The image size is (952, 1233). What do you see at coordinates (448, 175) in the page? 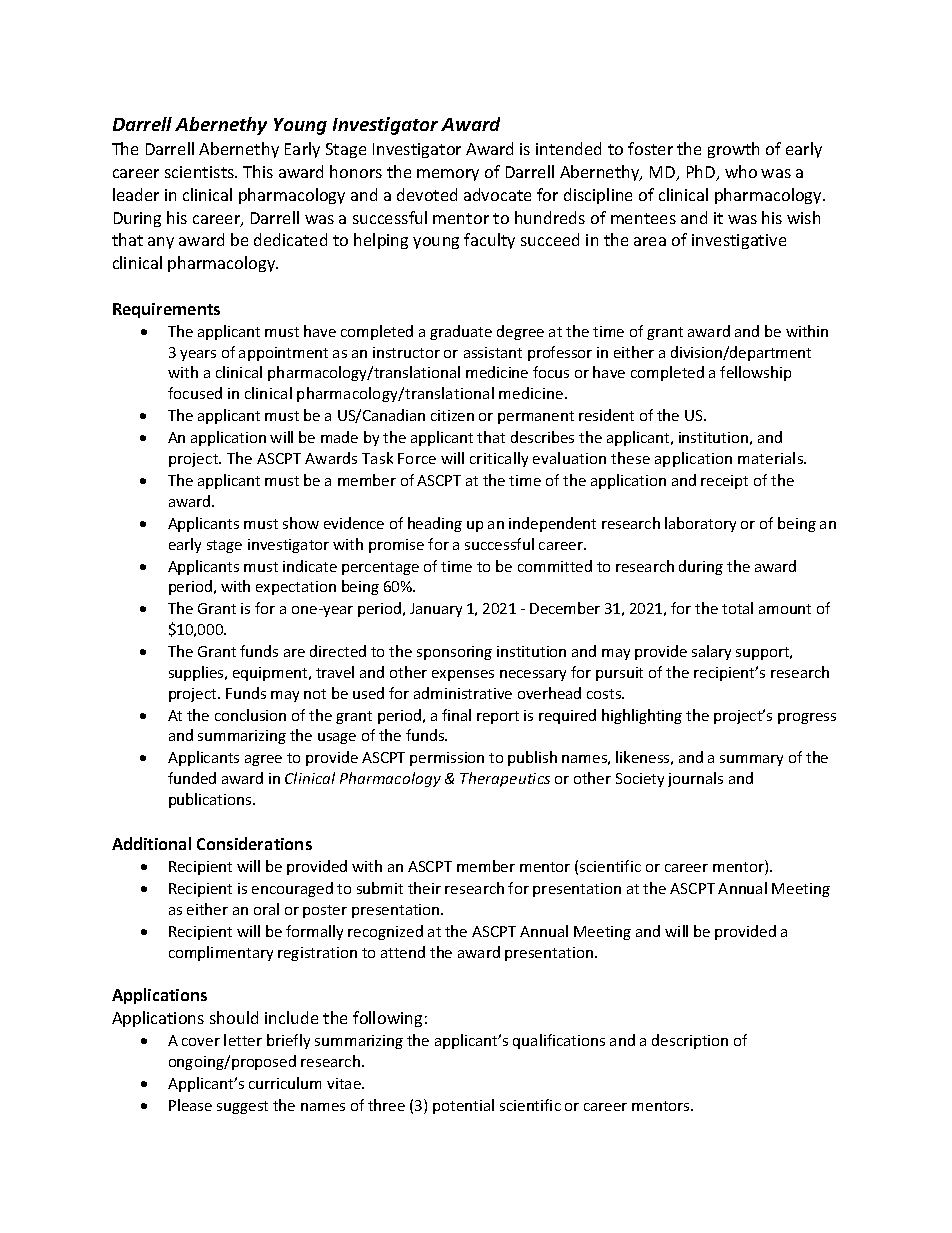
I see `memory` at bounding box center [448, 175].
